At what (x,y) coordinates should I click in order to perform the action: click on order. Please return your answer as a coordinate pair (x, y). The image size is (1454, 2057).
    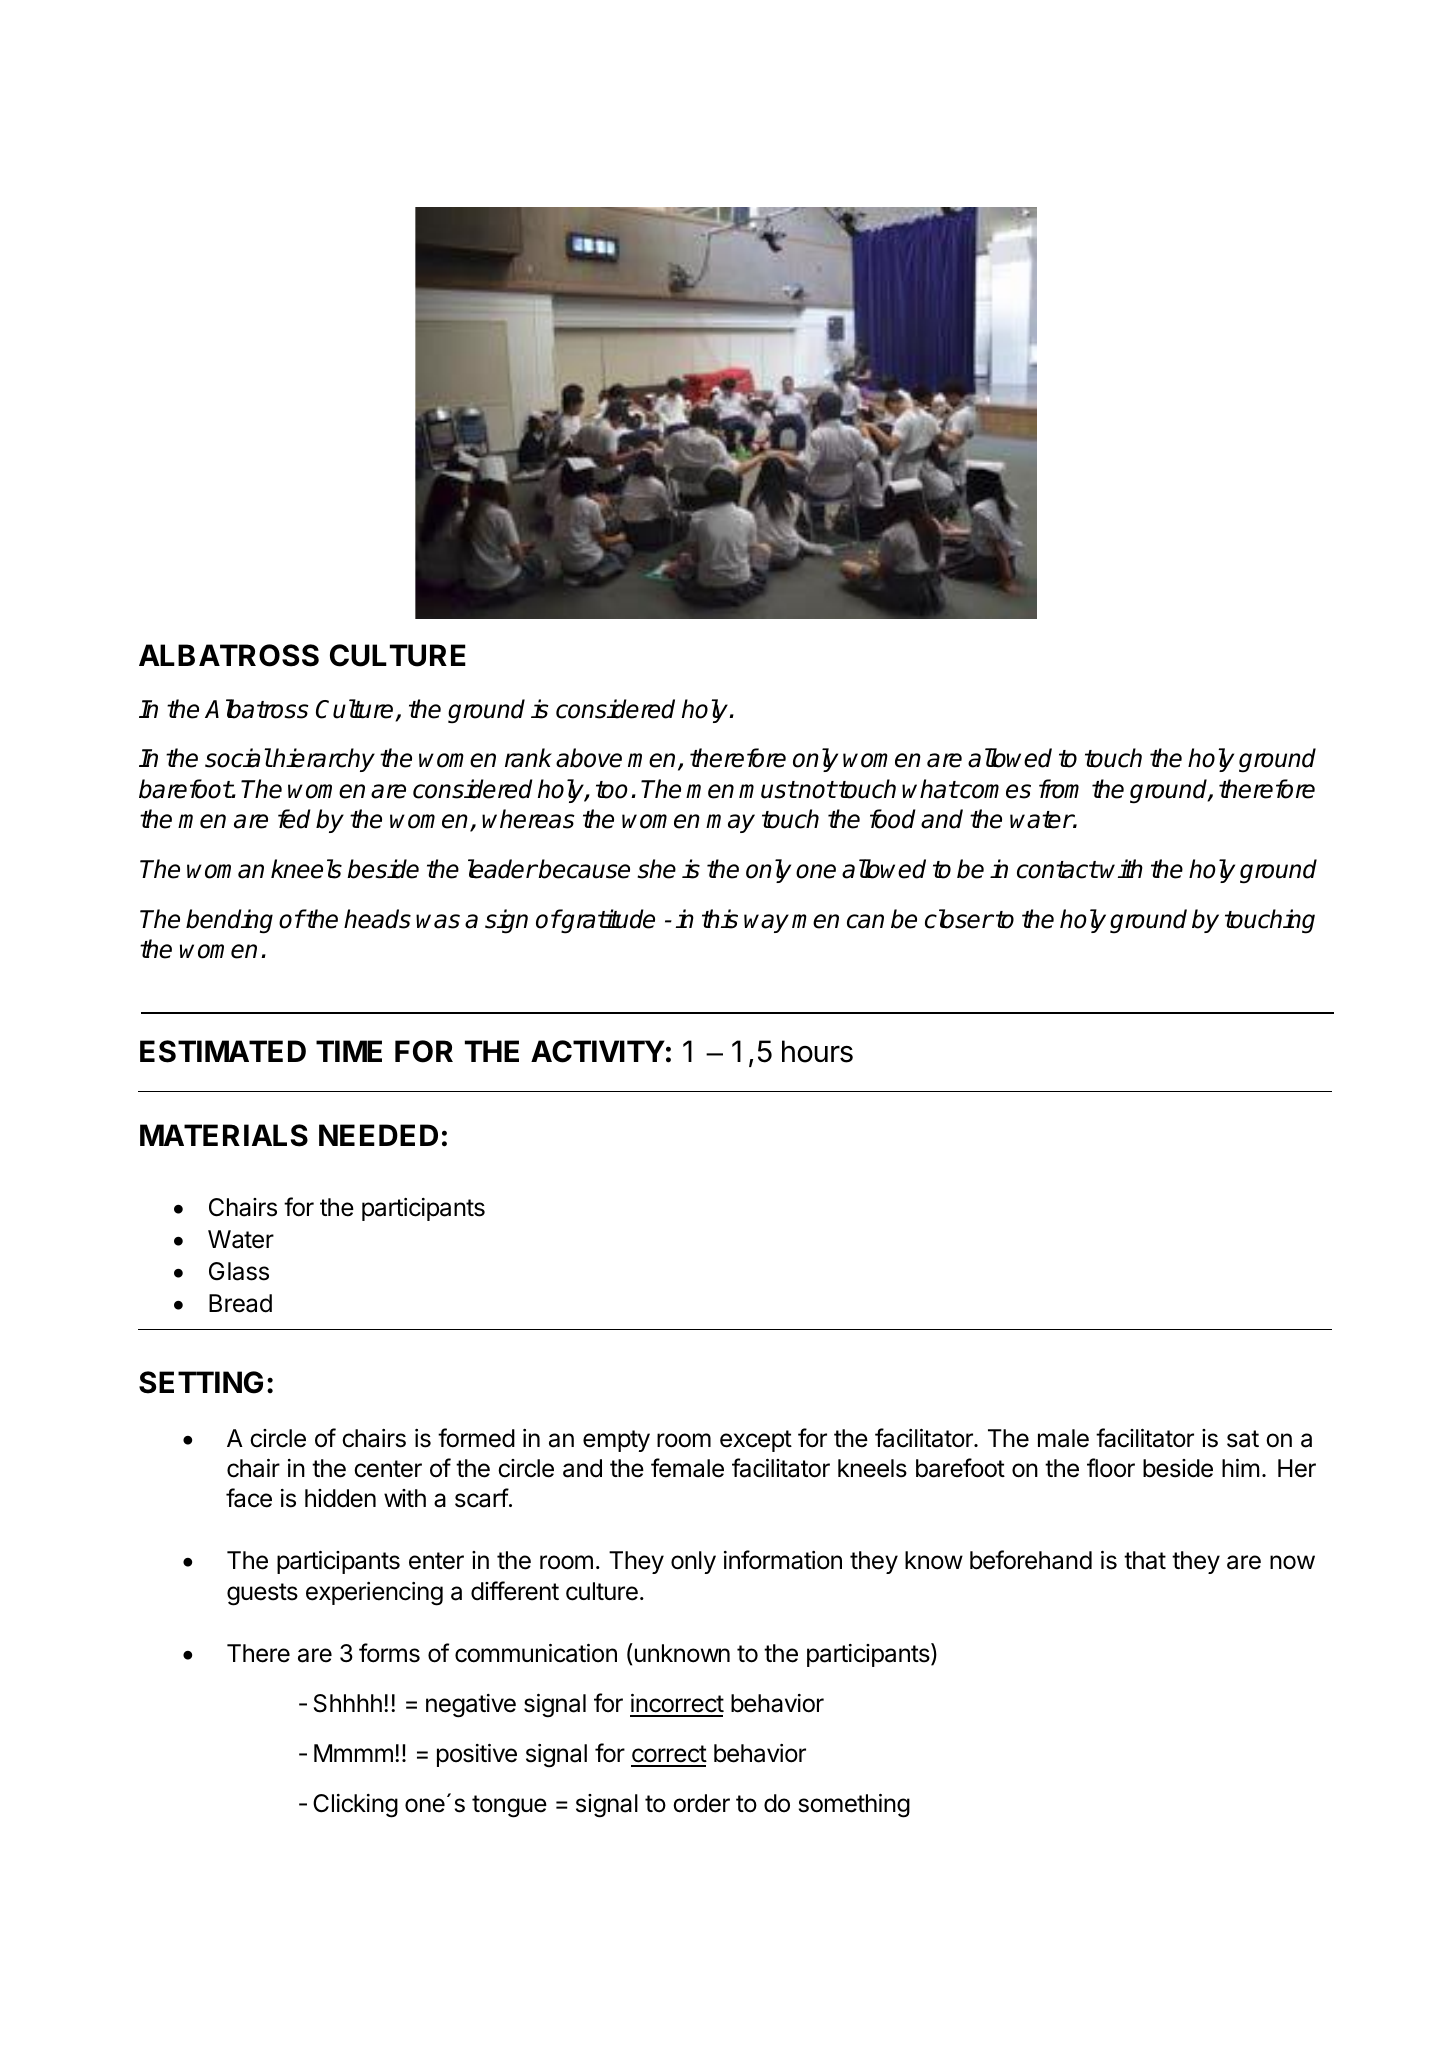
    Looking at the image, I should click on (701, 1803).
